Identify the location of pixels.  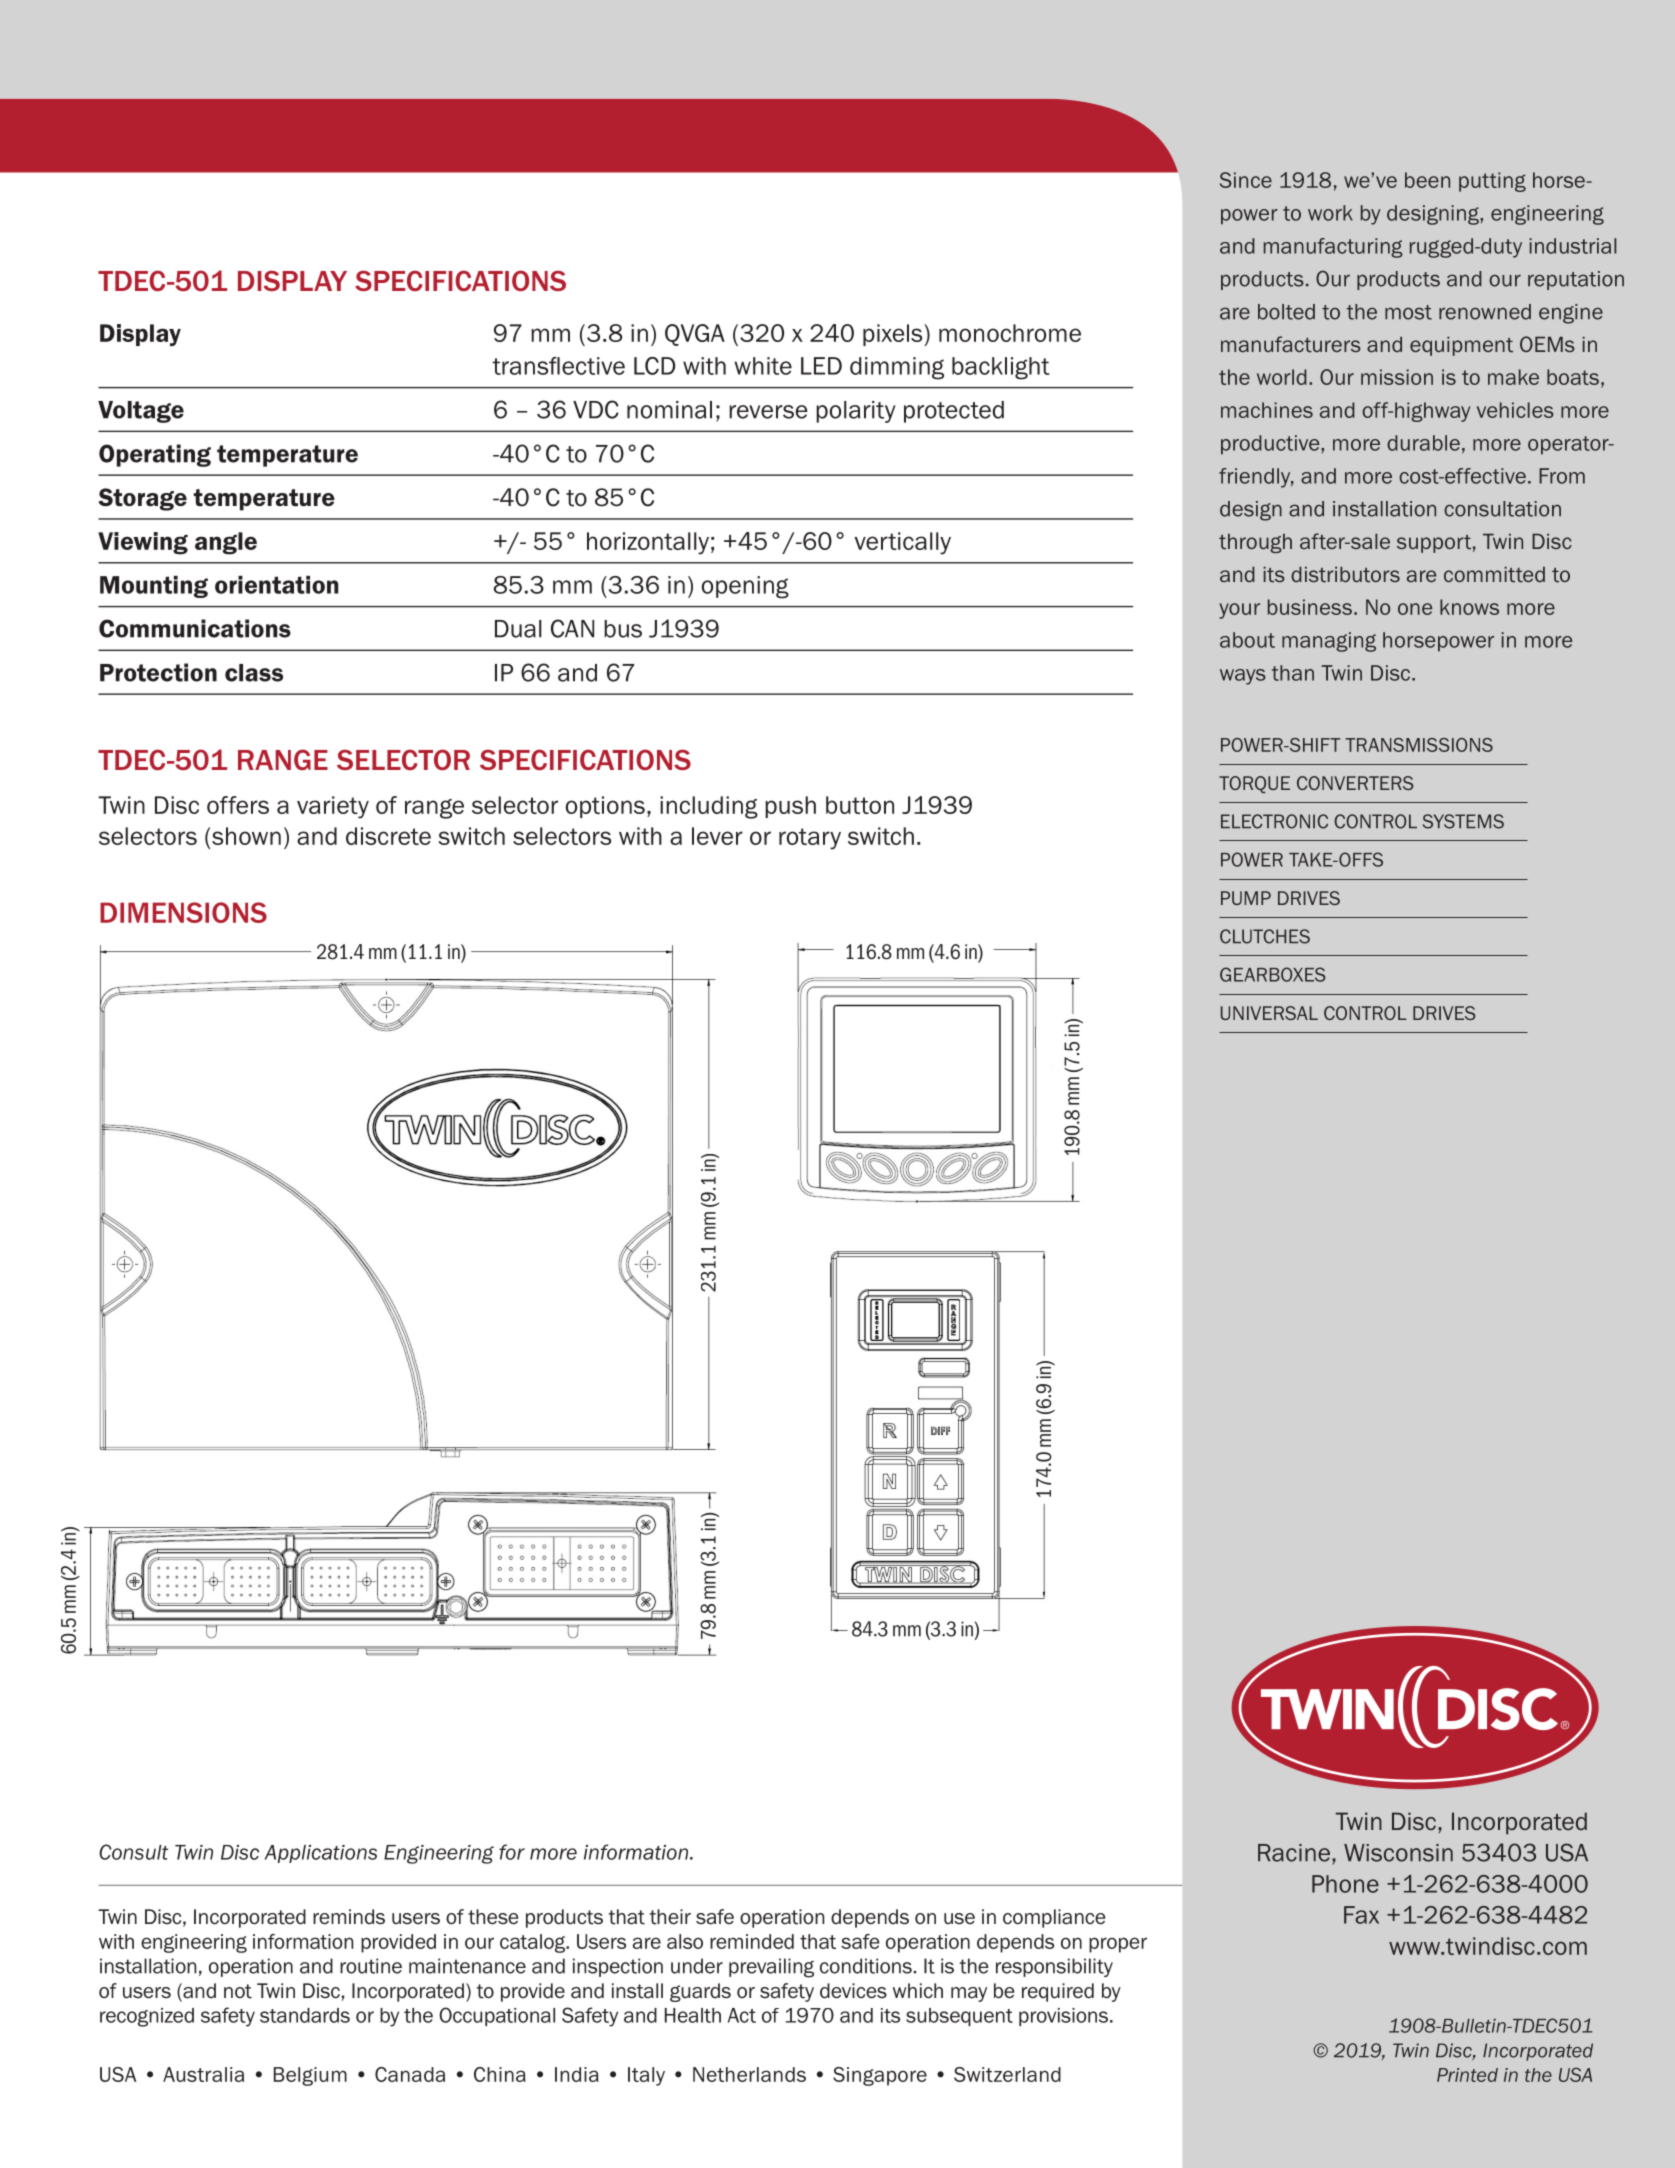
(894, 335).
